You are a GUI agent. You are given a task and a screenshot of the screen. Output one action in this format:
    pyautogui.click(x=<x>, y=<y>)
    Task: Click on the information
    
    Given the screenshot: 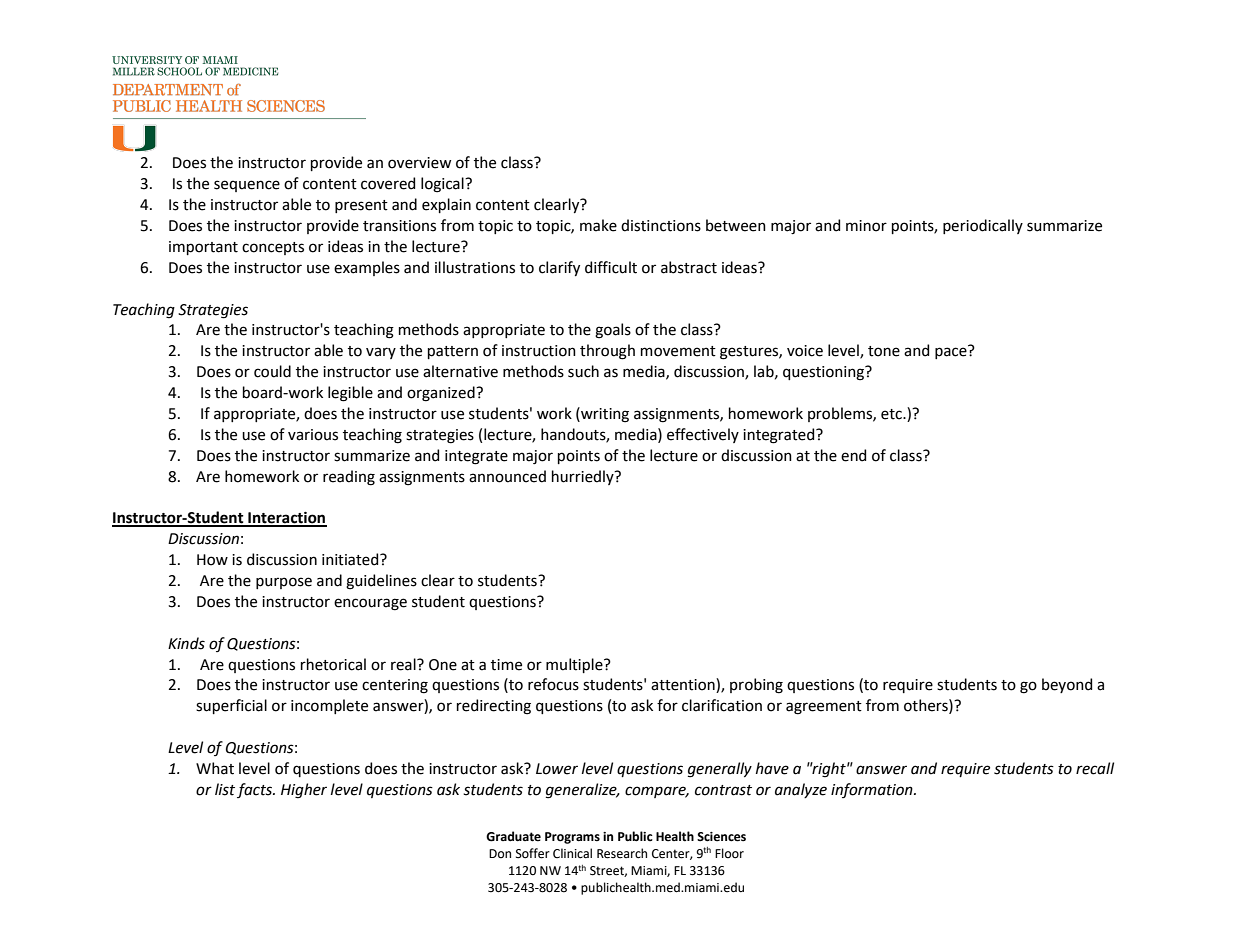 What is the action you would take?
    pyautogui.click(x=873, y=790)
